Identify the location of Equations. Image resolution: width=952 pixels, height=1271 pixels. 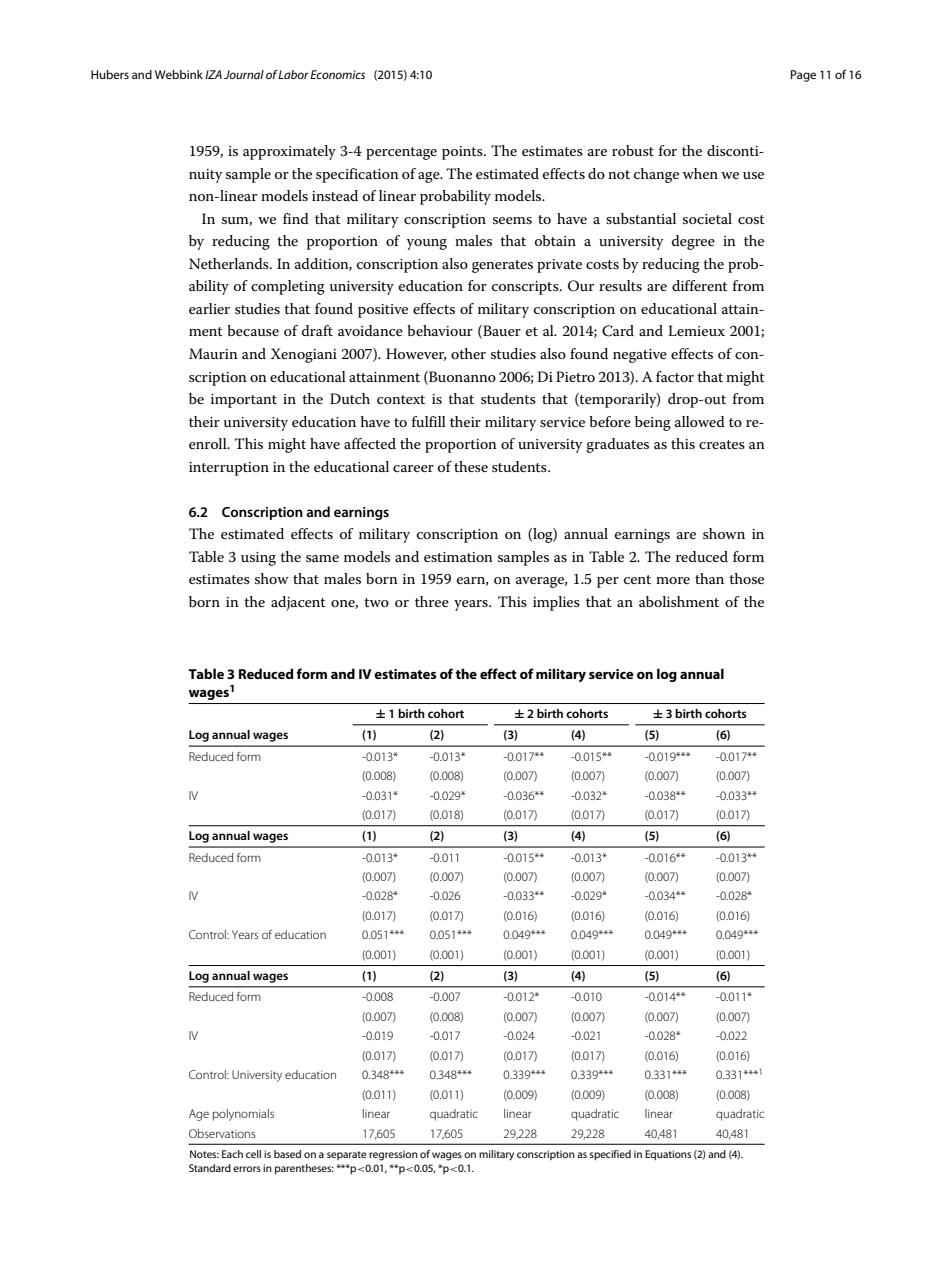
(668, 1155).
